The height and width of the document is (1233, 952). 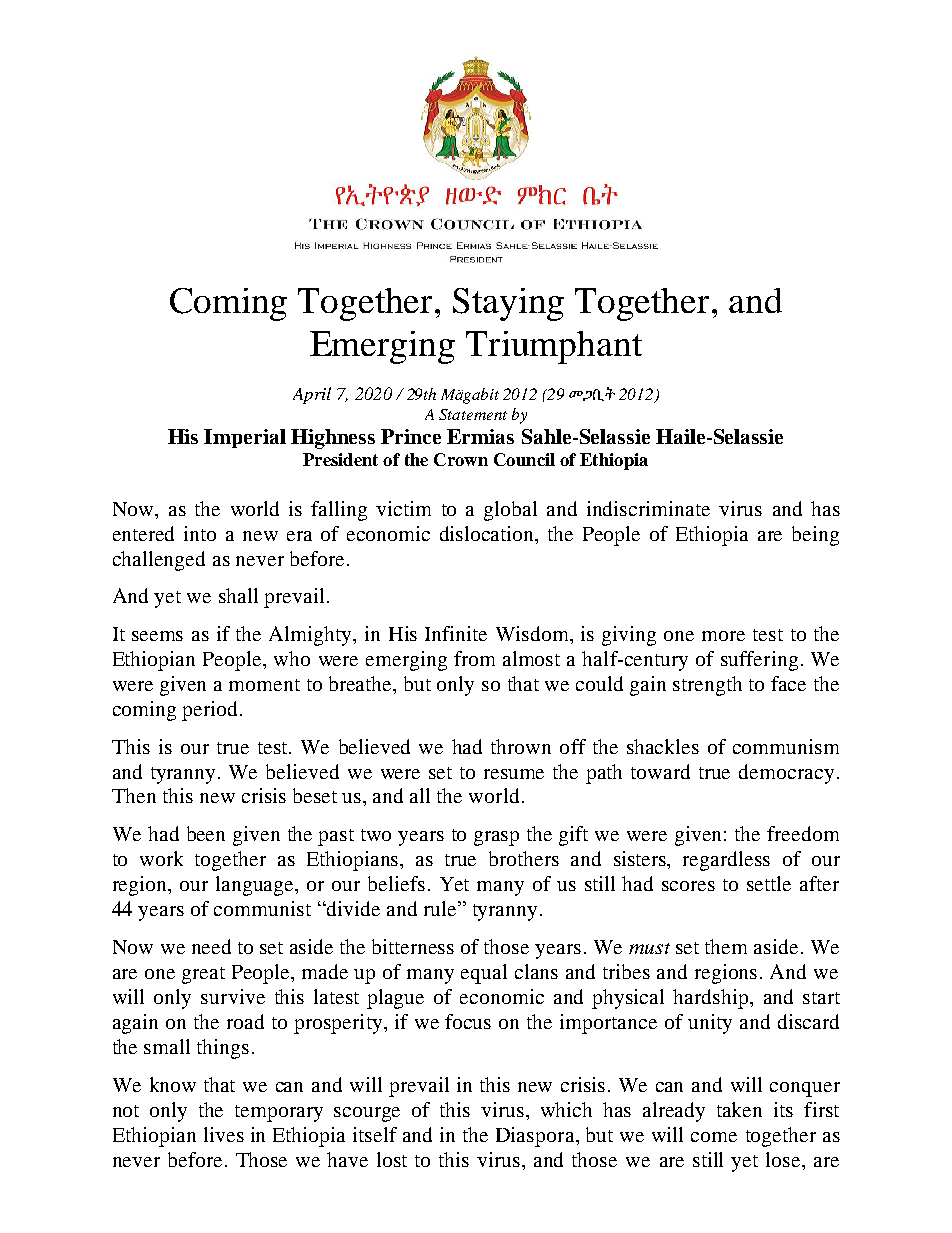 I want to click on thrown, so click(x=521, y=746).
